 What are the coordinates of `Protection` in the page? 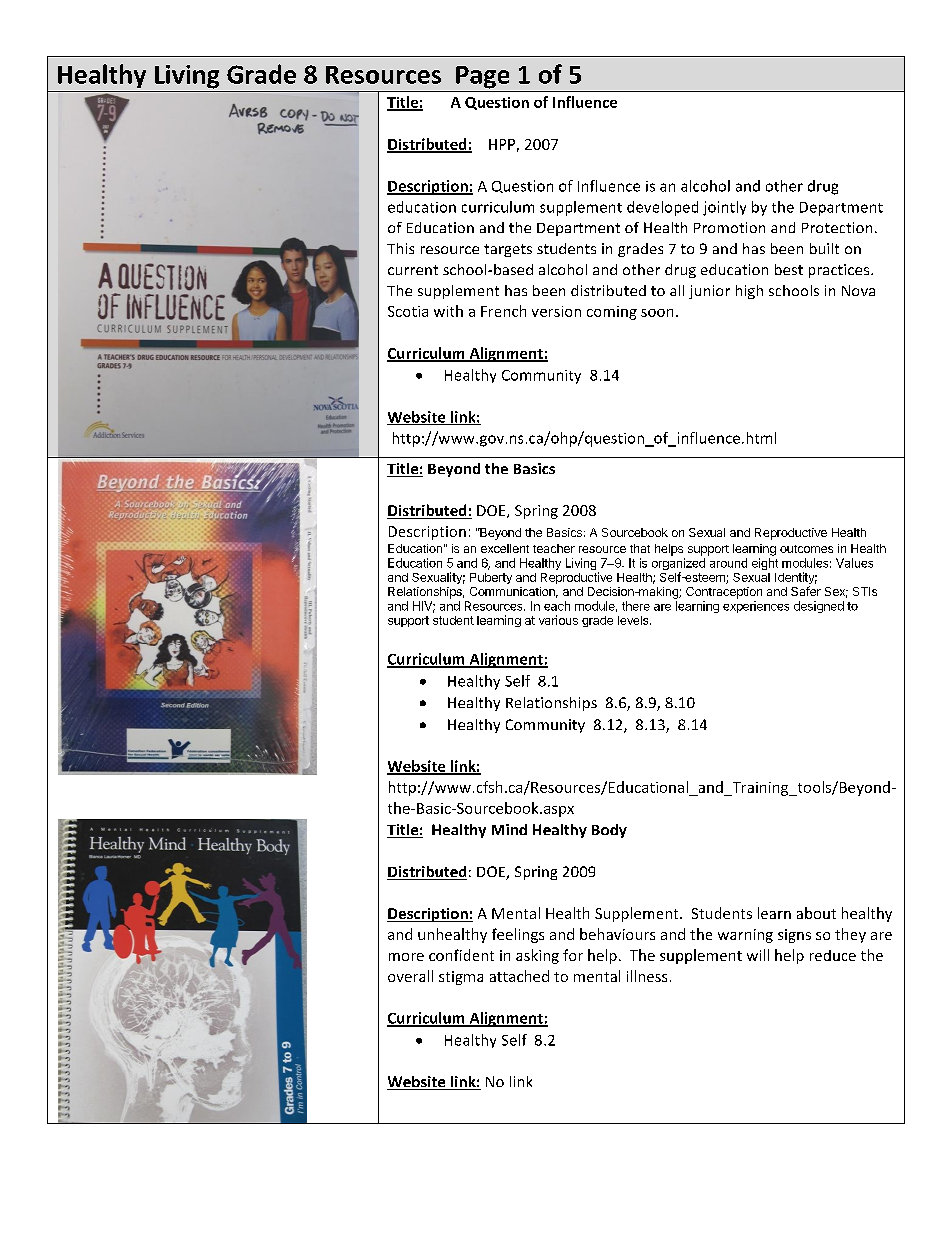 It's located at (837, 227).
